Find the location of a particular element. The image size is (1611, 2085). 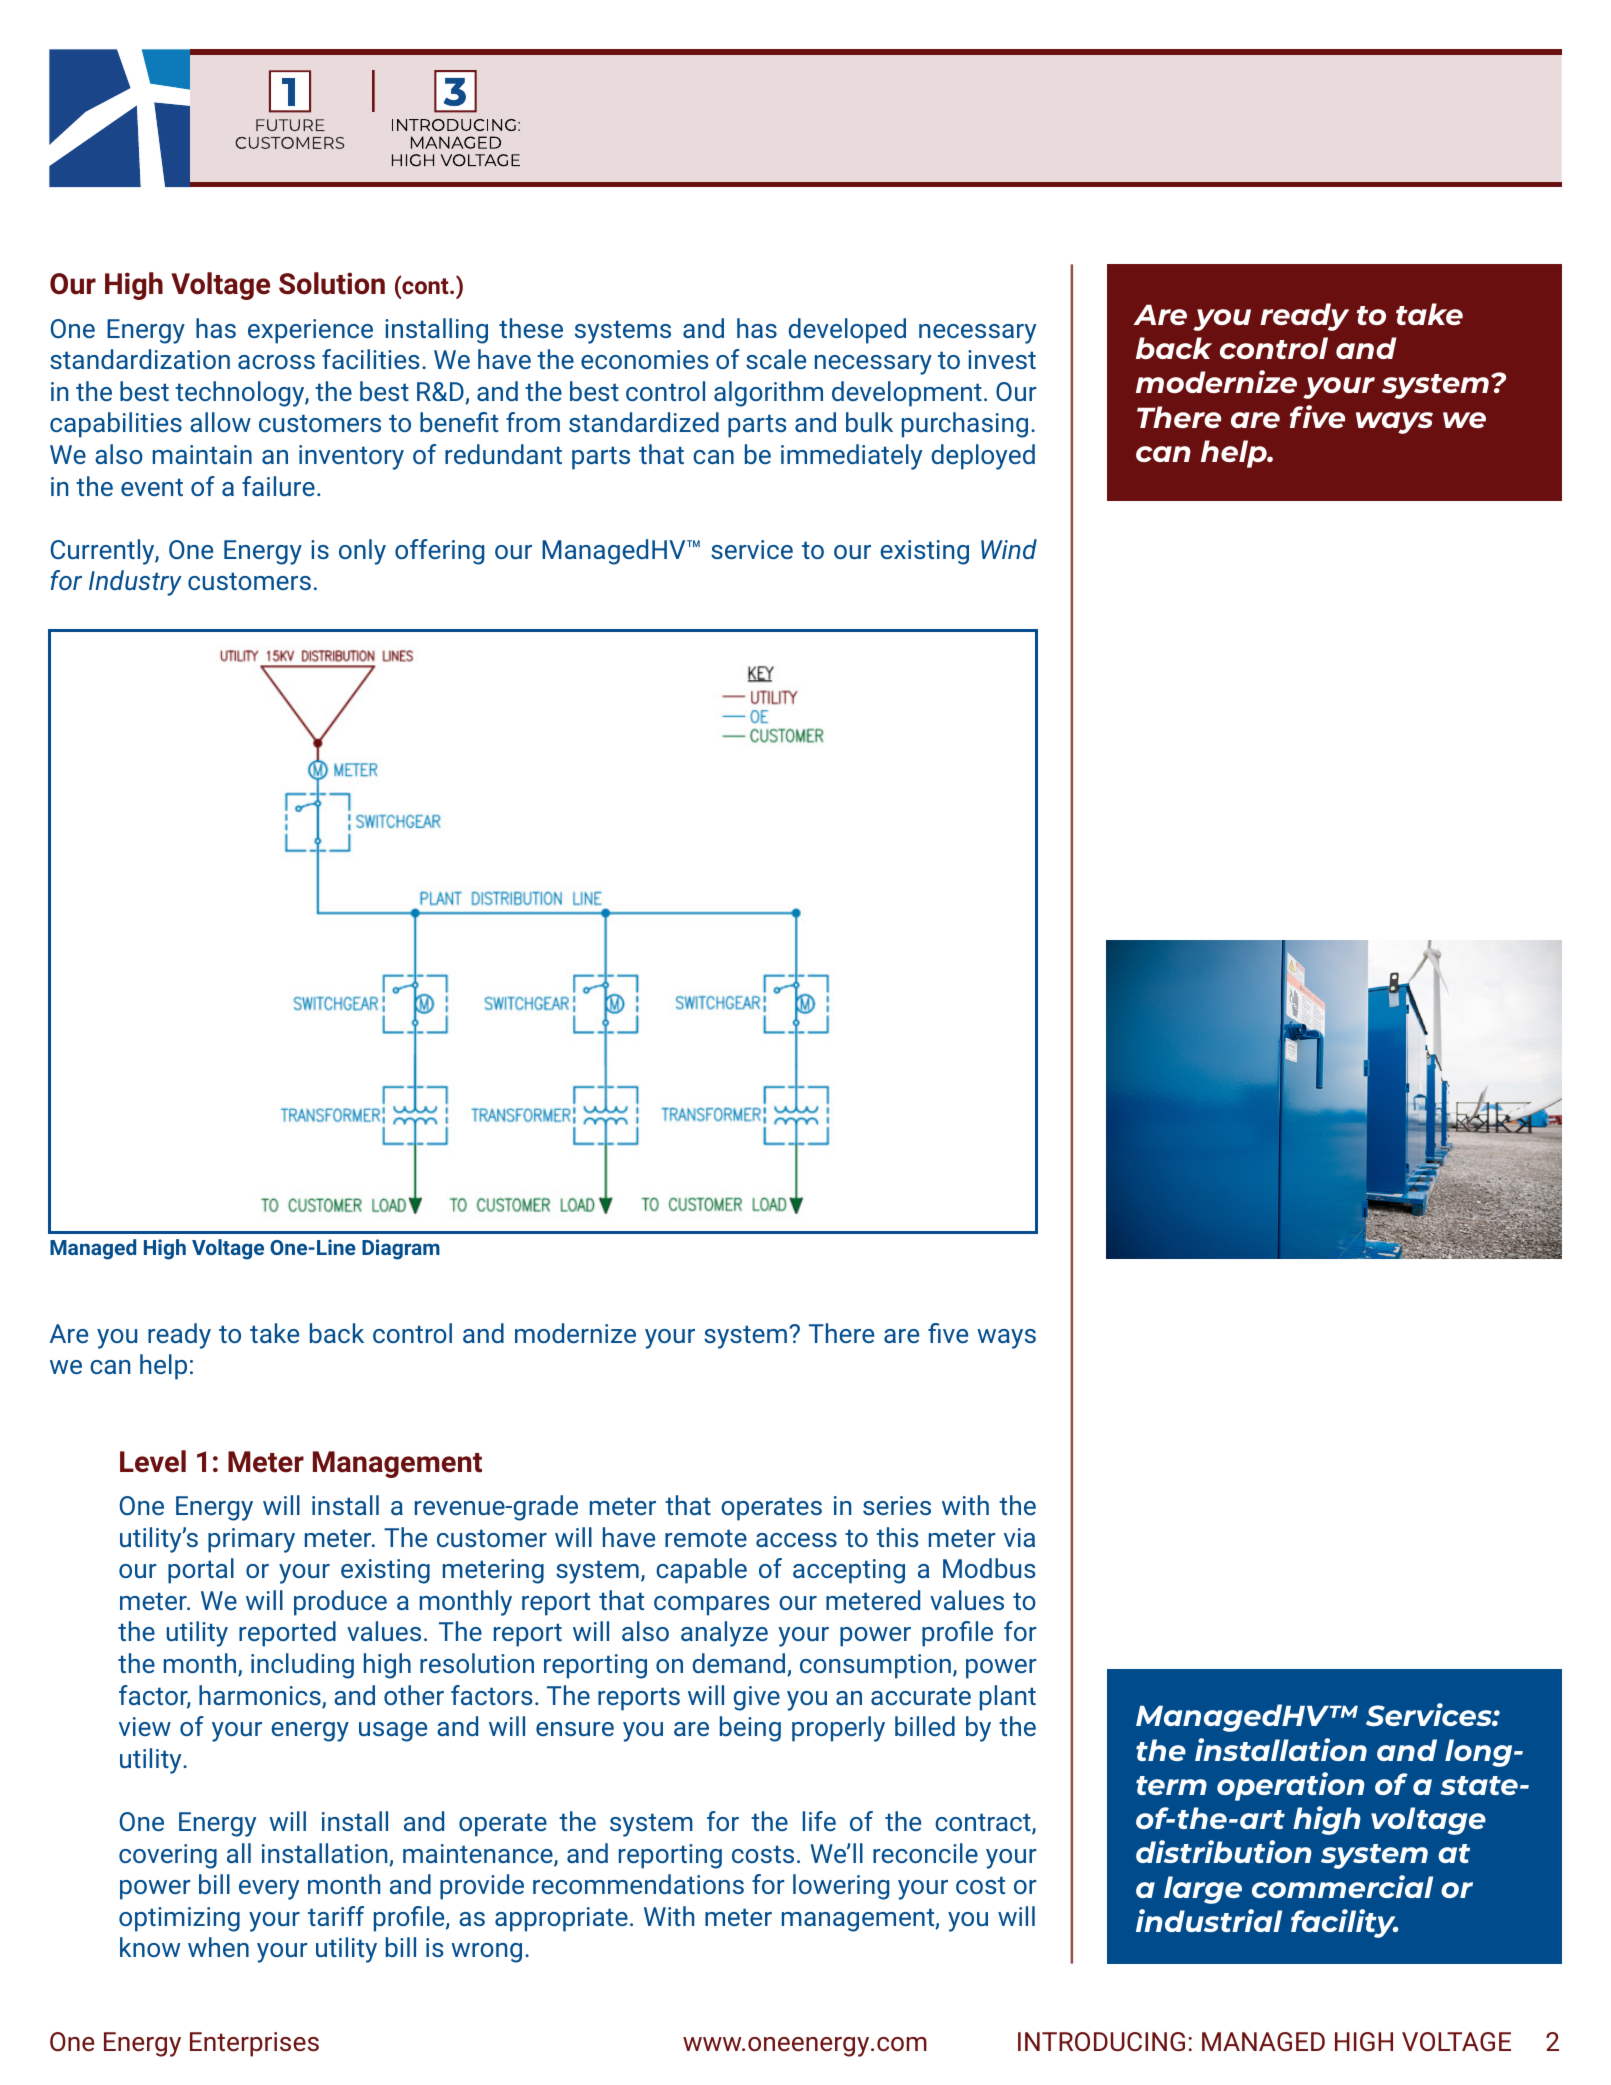

algorithm is located at coordinates (768, 394).
